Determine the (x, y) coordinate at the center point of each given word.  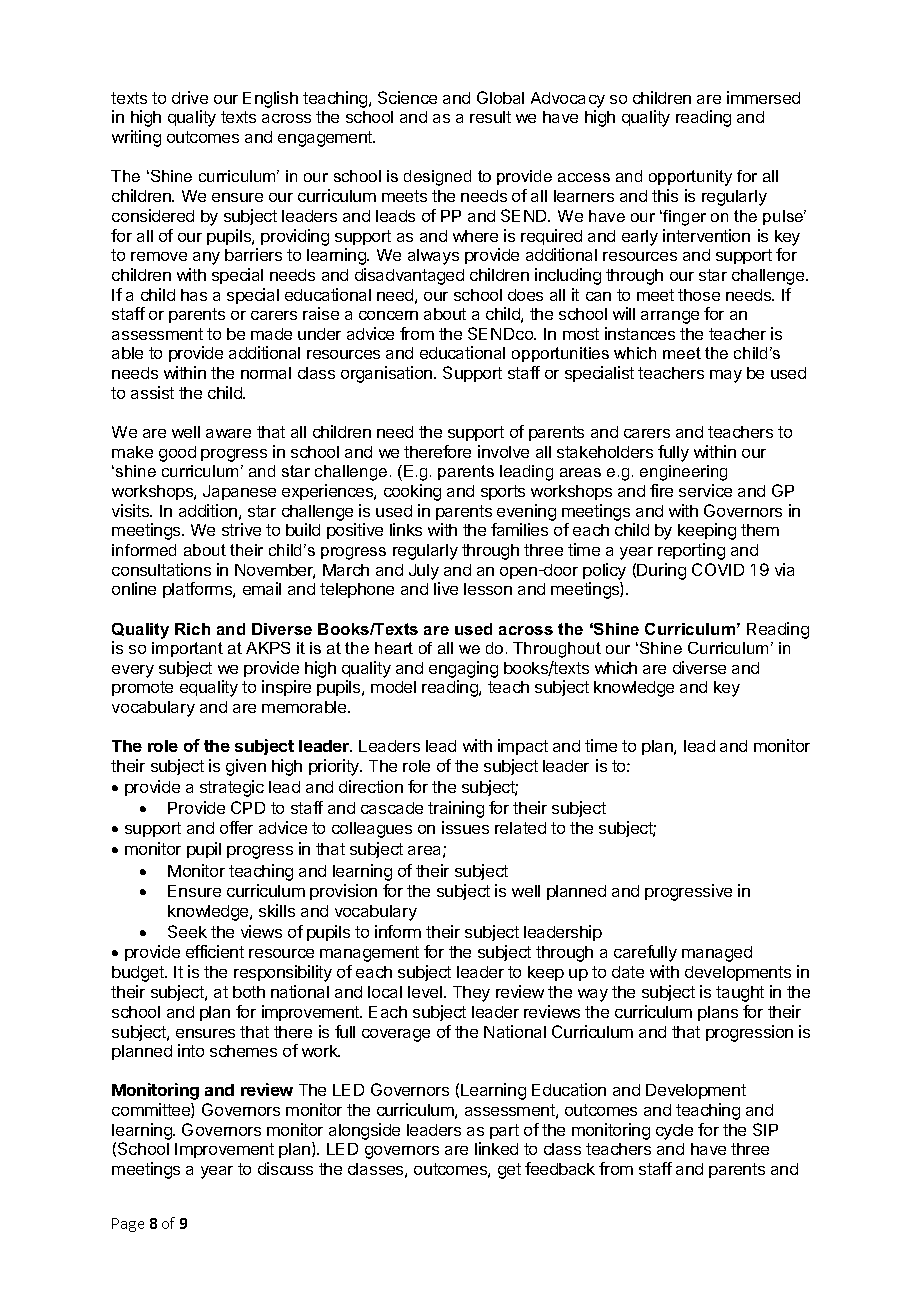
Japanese (239, 492)
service (705, 490)
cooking (412, 492)
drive (190, 97)
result (490, 117)
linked (496, 1148)
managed (717, 954)
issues (465, 827)
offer (236, 827)
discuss (285, 1168)
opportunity (690, 178)
